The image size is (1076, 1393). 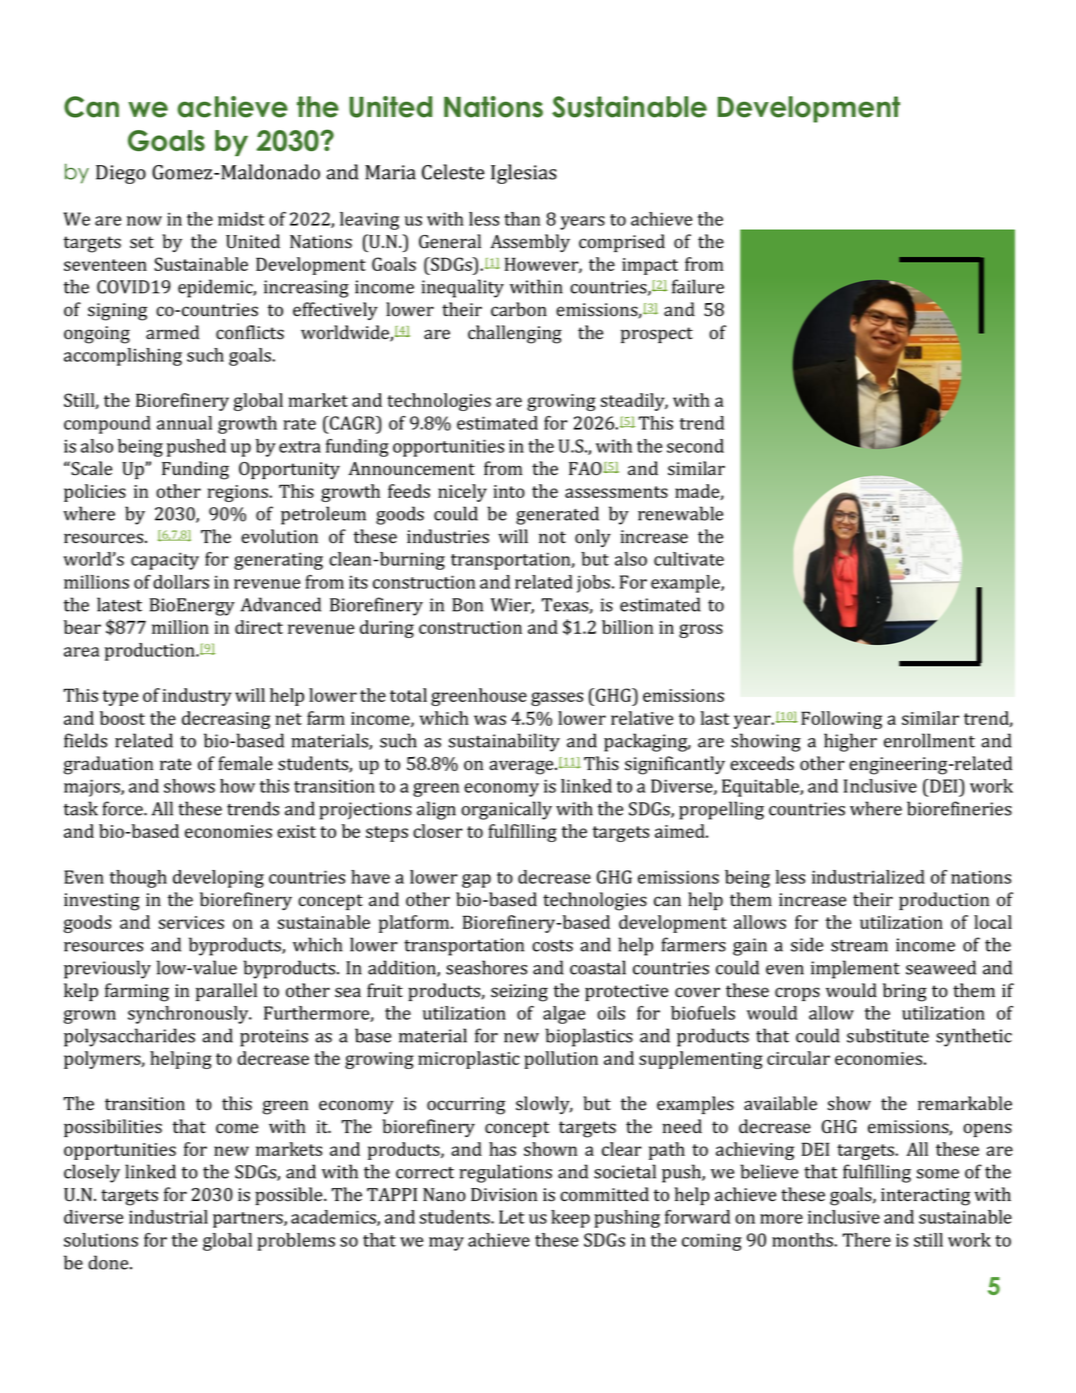 I want to click on partners, so click(x=249, y=1220).
